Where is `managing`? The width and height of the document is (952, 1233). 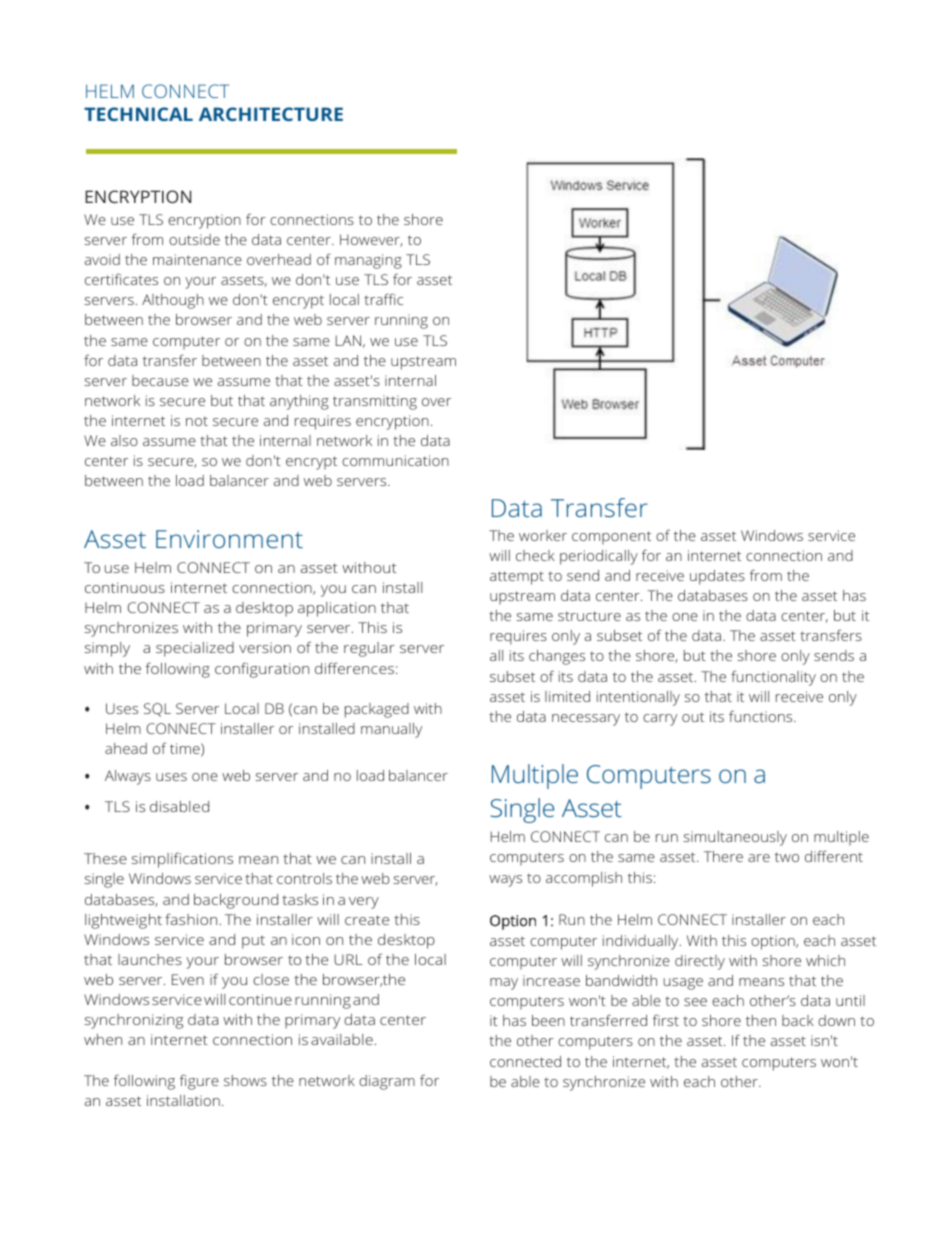 managing is located at coordinates (368, 261).
